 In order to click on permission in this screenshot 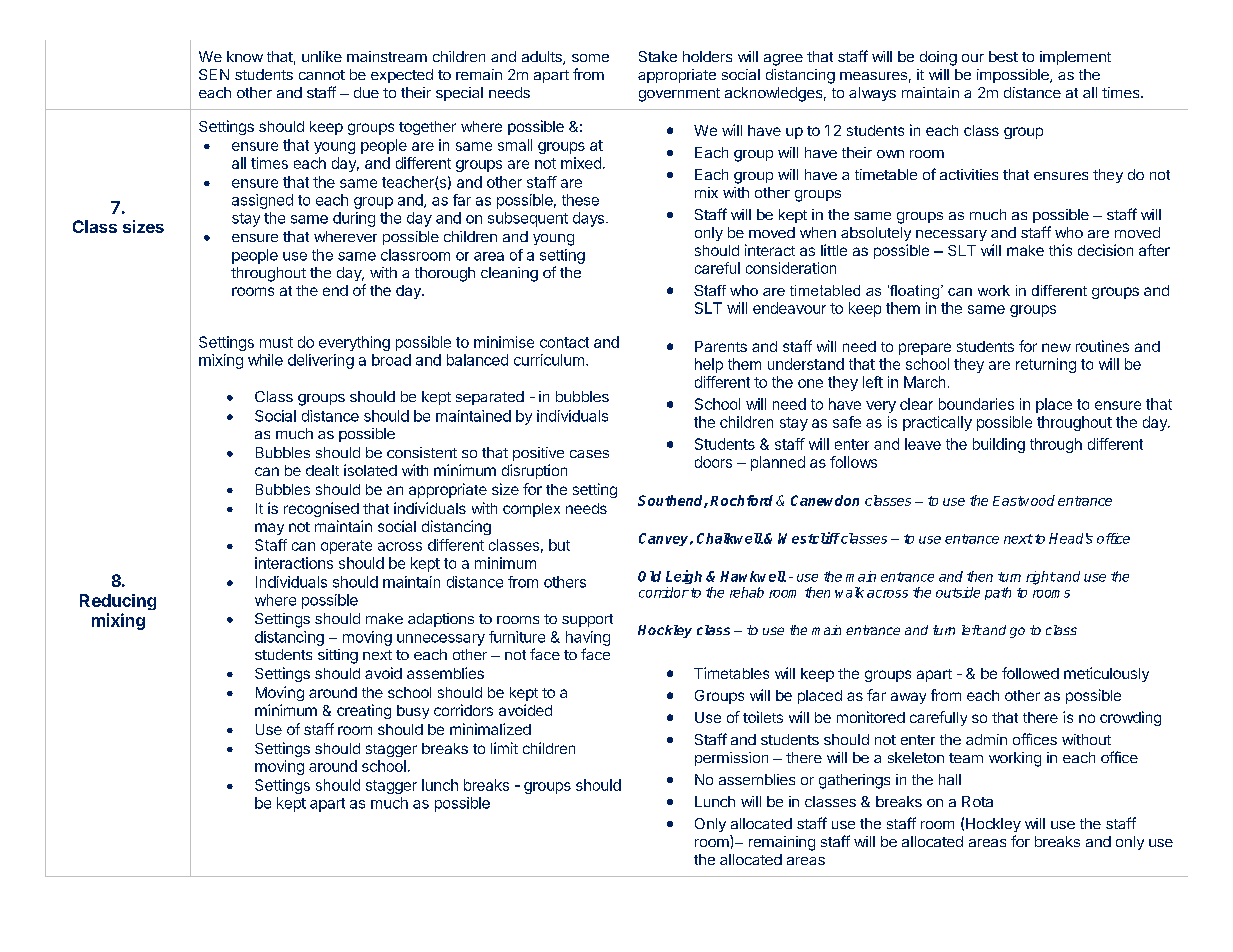, I will do `click(731, 759)`.
